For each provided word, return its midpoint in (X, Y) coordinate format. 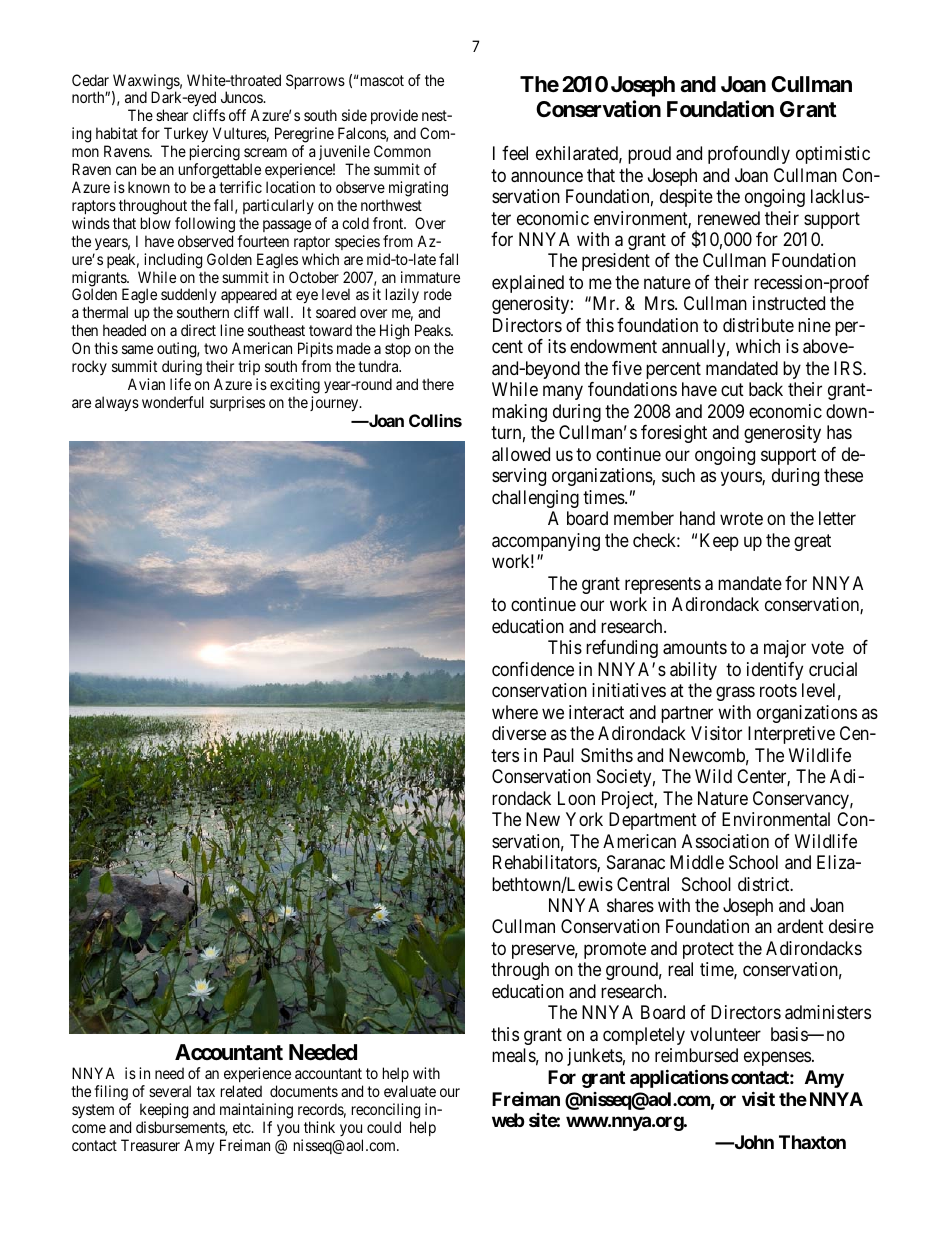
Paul (559, 755)
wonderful (173, 402)
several (170, 1091)
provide (394, 118)
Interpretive (791, 735)
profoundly (749, 155)
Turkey (184, 136)
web (508, 1120)
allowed (521, 454)
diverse (519, 733)
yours (742, 479)
